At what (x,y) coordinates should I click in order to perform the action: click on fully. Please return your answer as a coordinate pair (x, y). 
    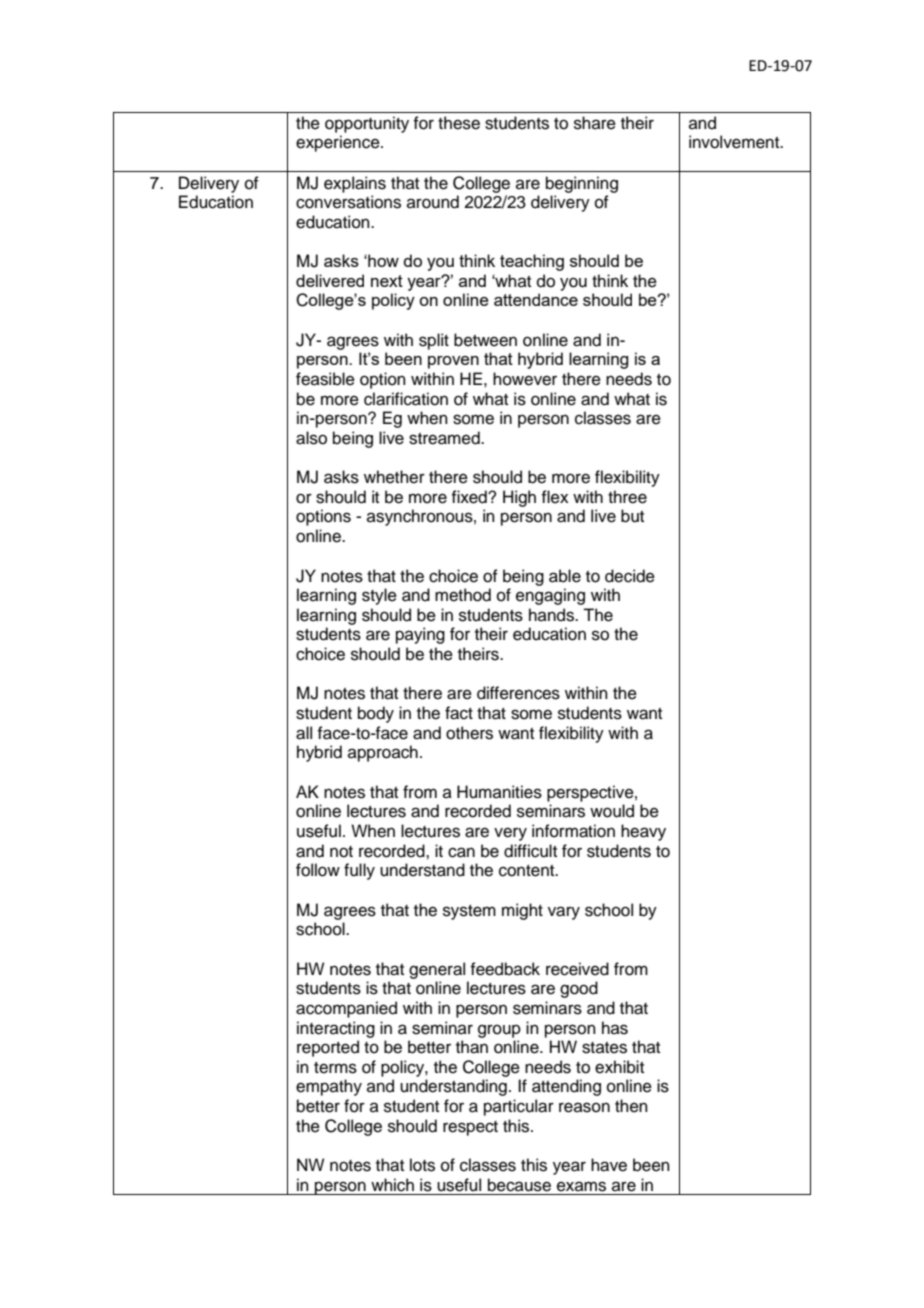
    Looking at the image, I should click on (359, 871).
